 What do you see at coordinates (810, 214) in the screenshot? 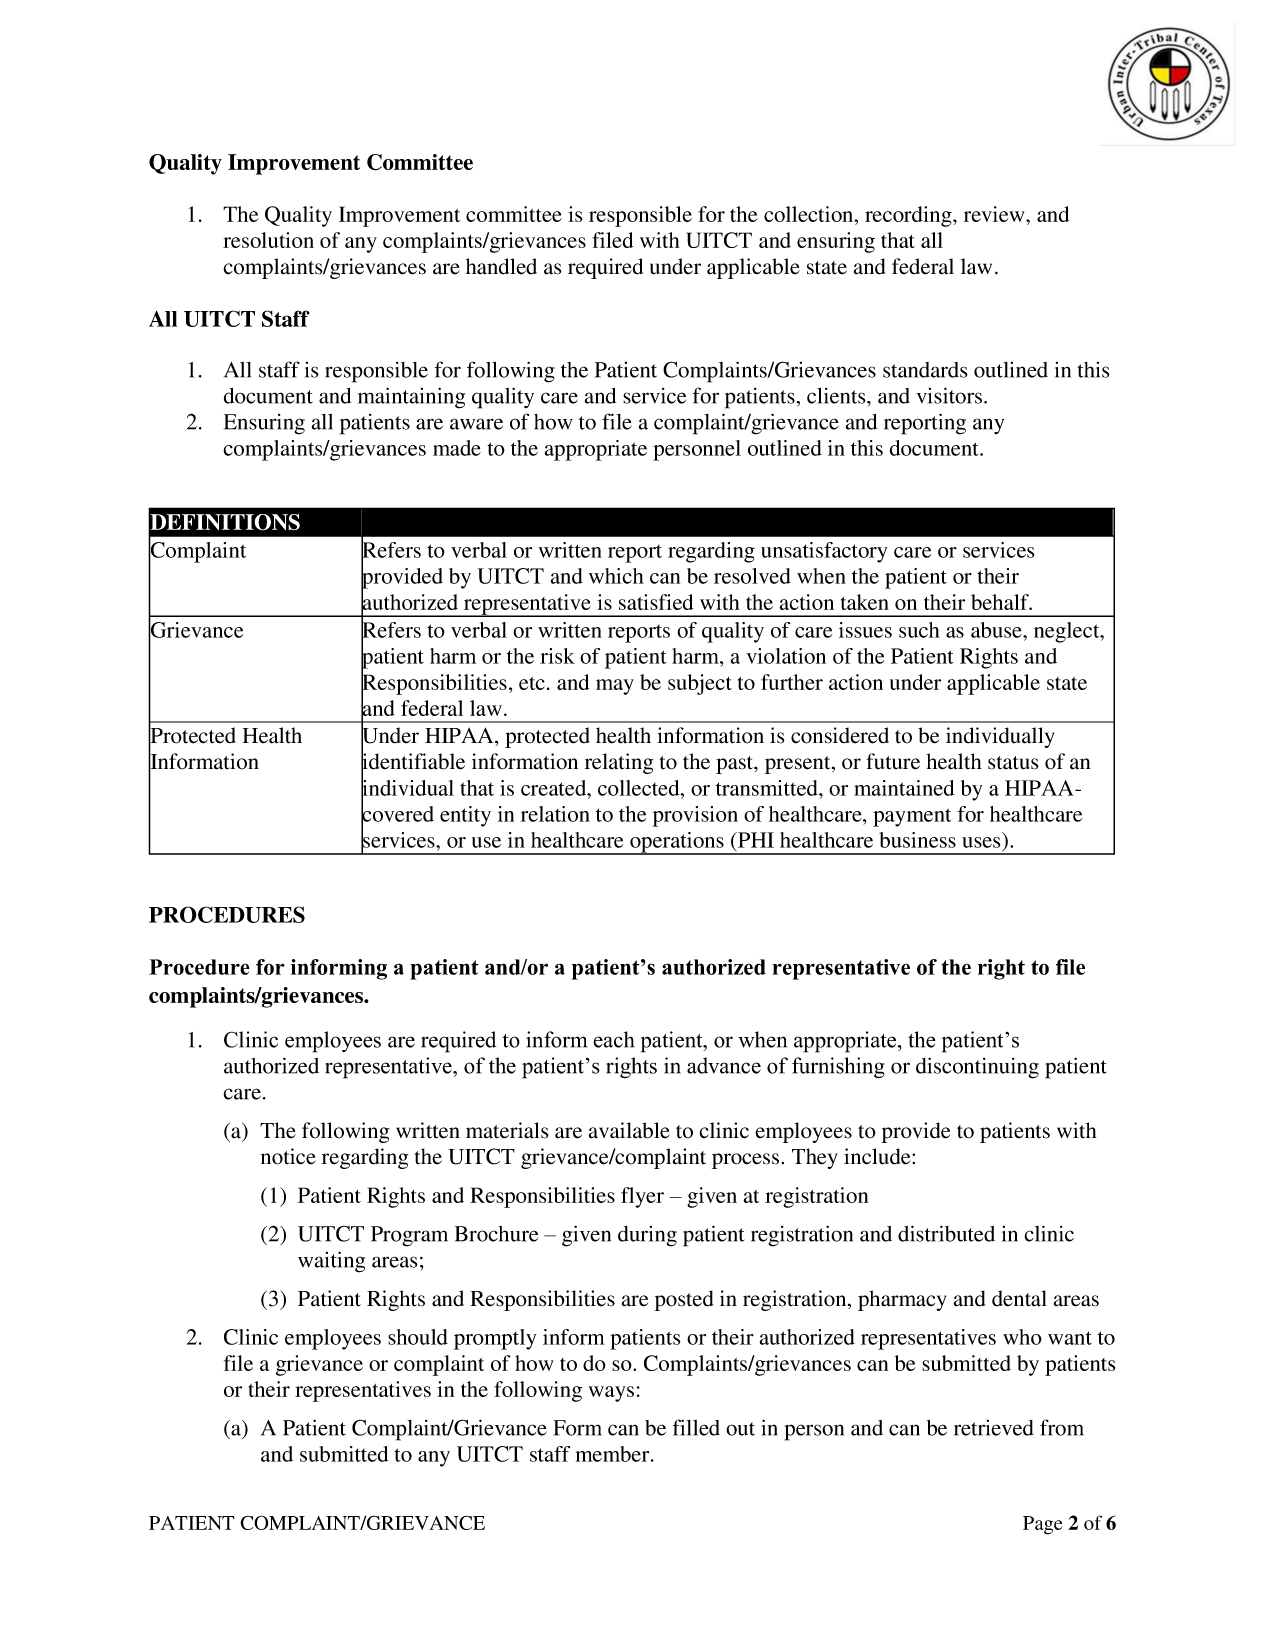
I see `collection` at bounding box center [810, 214].
